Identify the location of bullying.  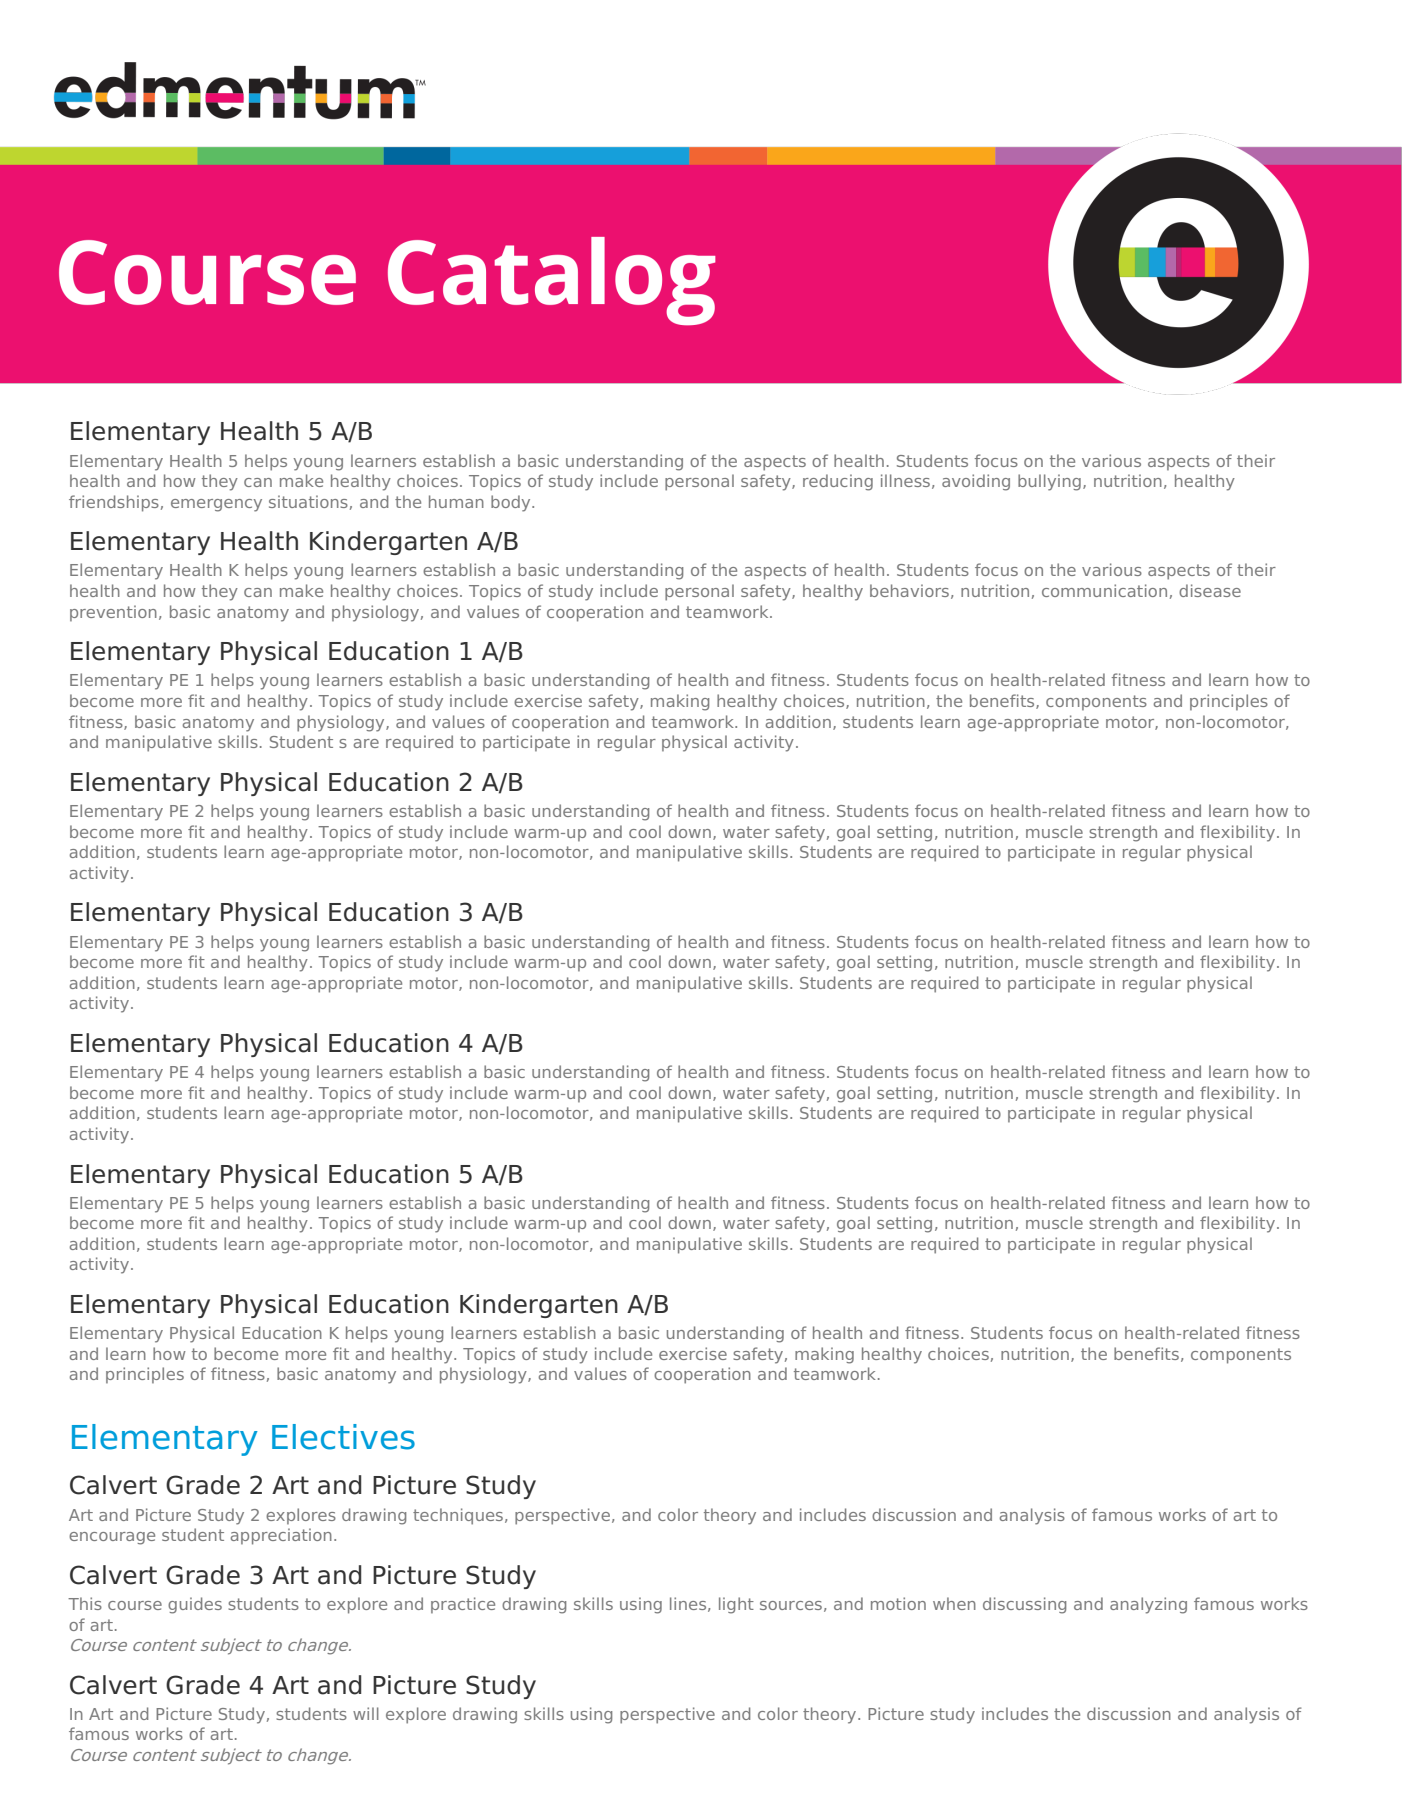
(1049, 482).
